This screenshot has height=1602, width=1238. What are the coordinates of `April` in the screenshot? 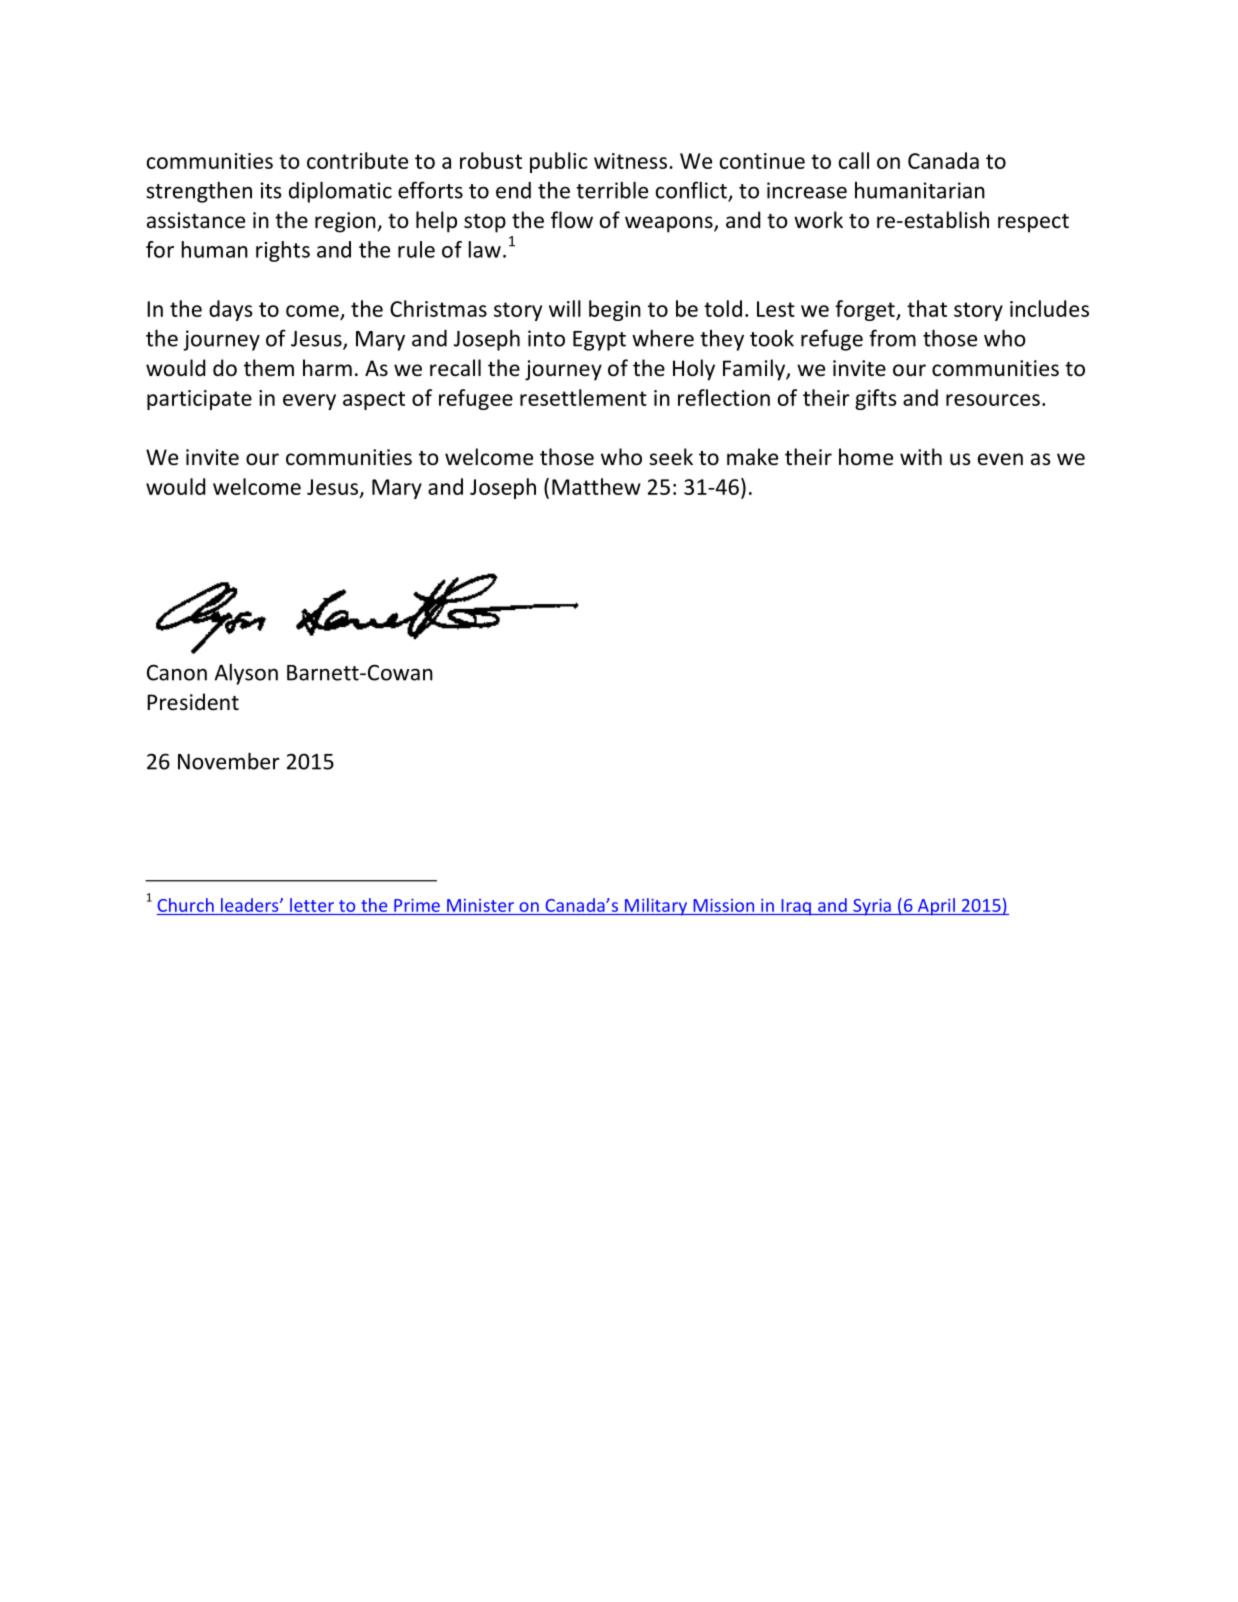 It's located at (936, 907).
